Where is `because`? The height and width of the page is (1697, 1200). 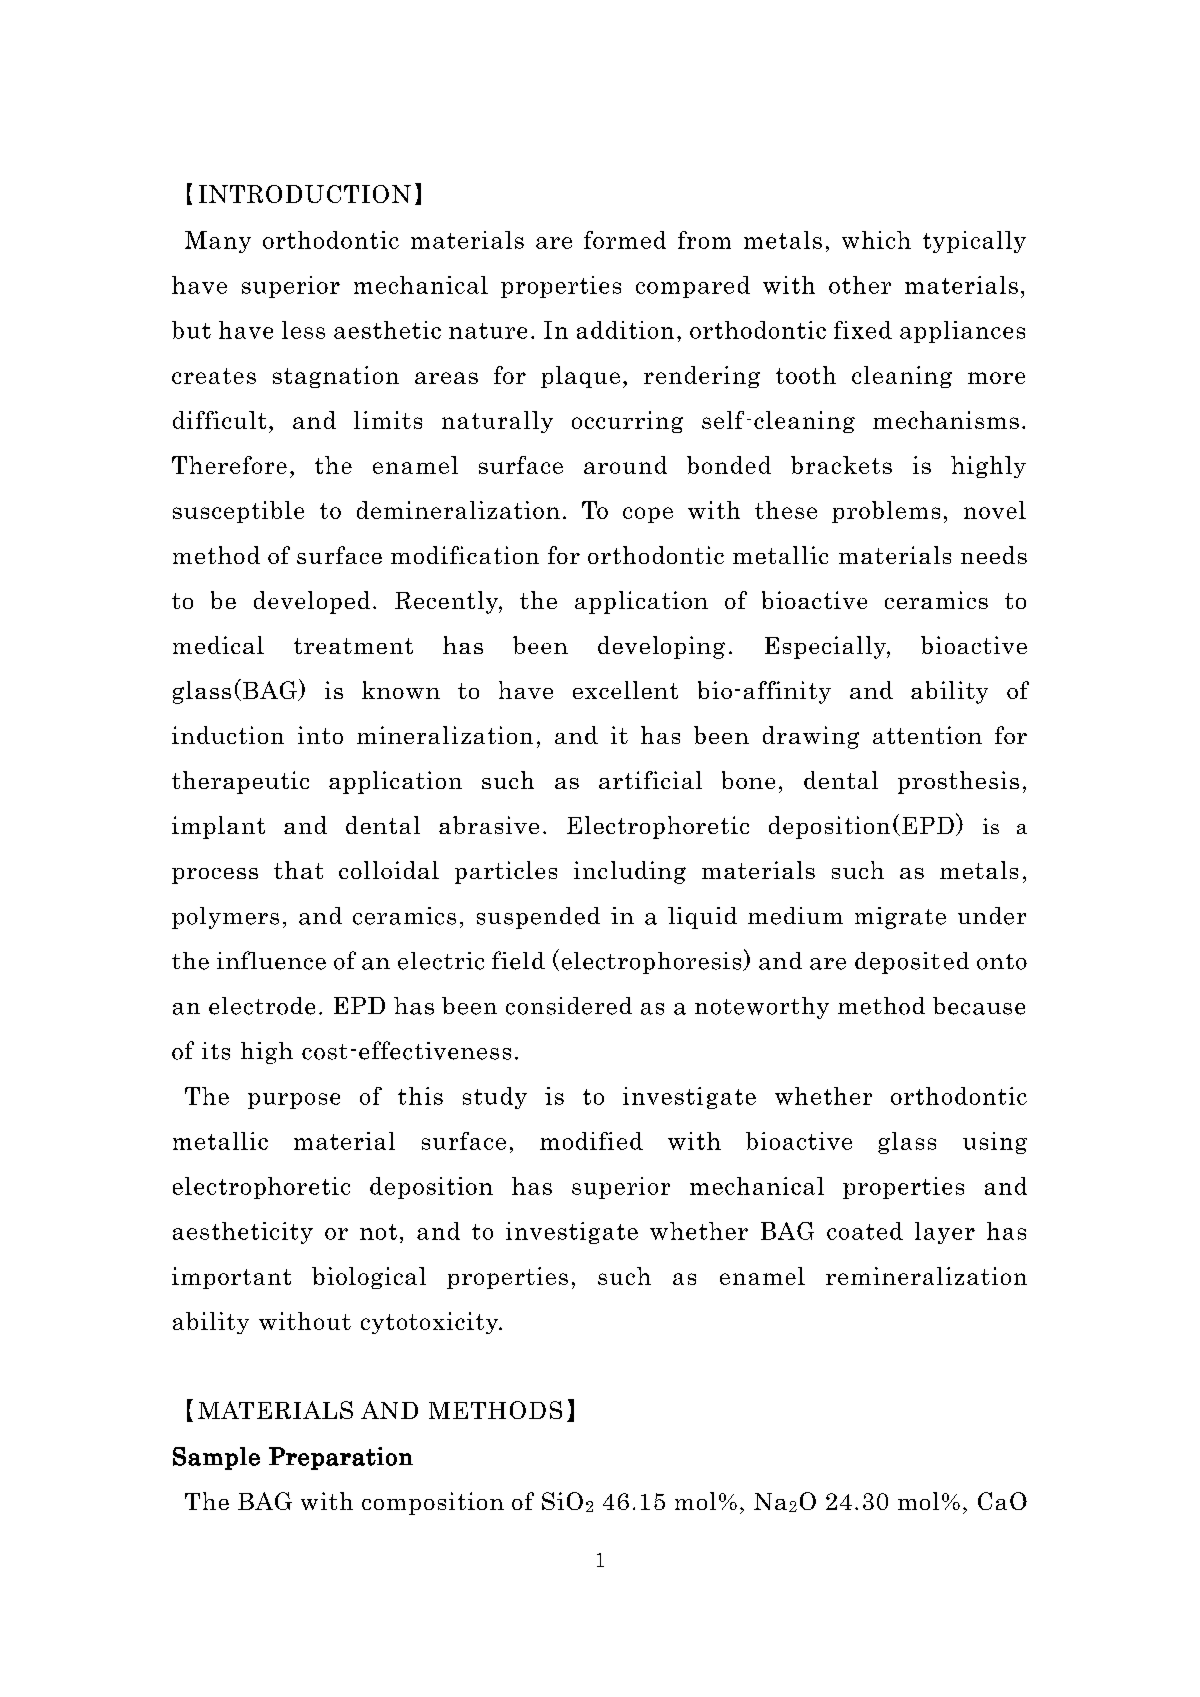
because is located at coordinates (979, 1006).
